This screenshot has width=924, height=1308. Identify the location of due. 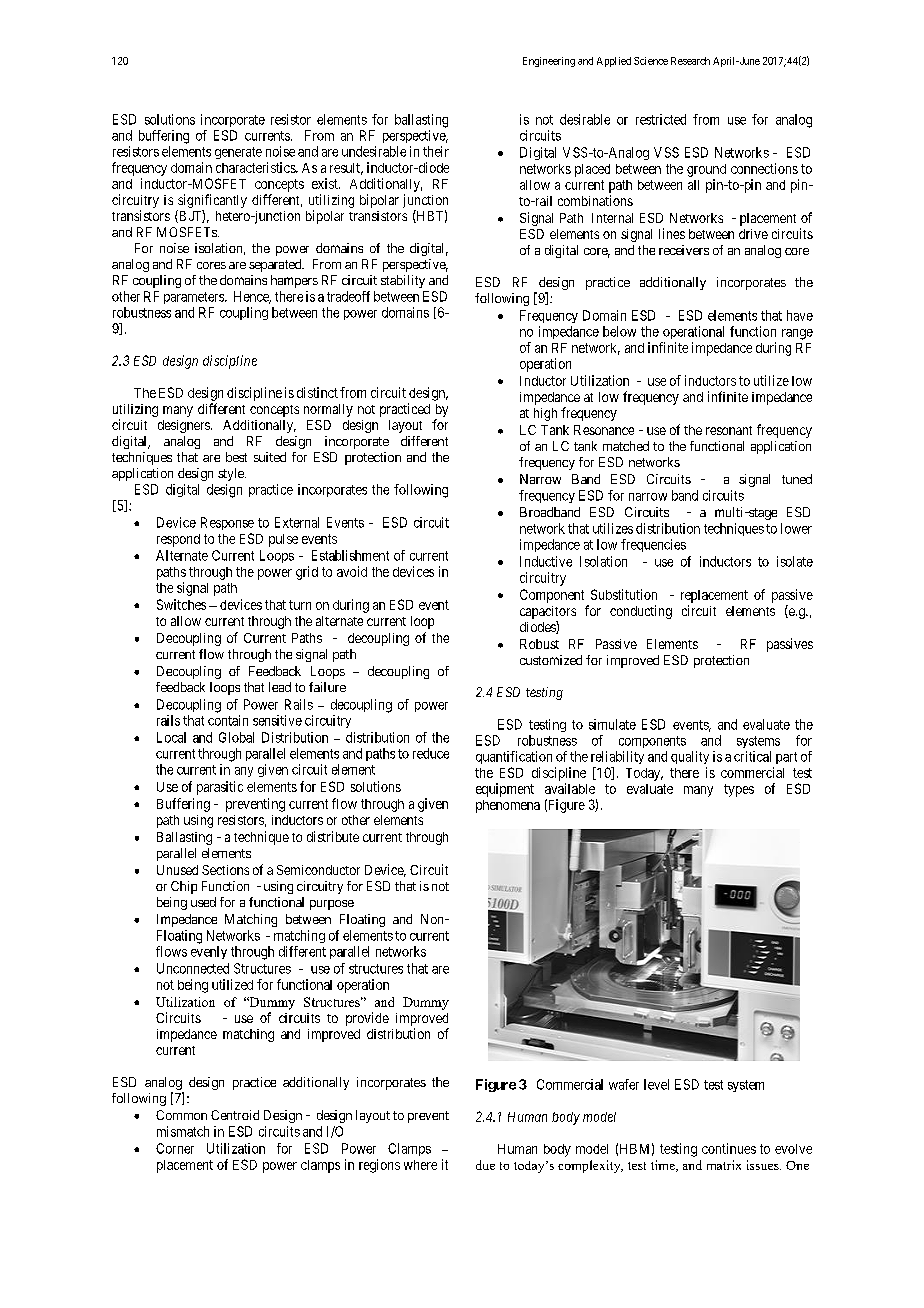
(485, 1165).
